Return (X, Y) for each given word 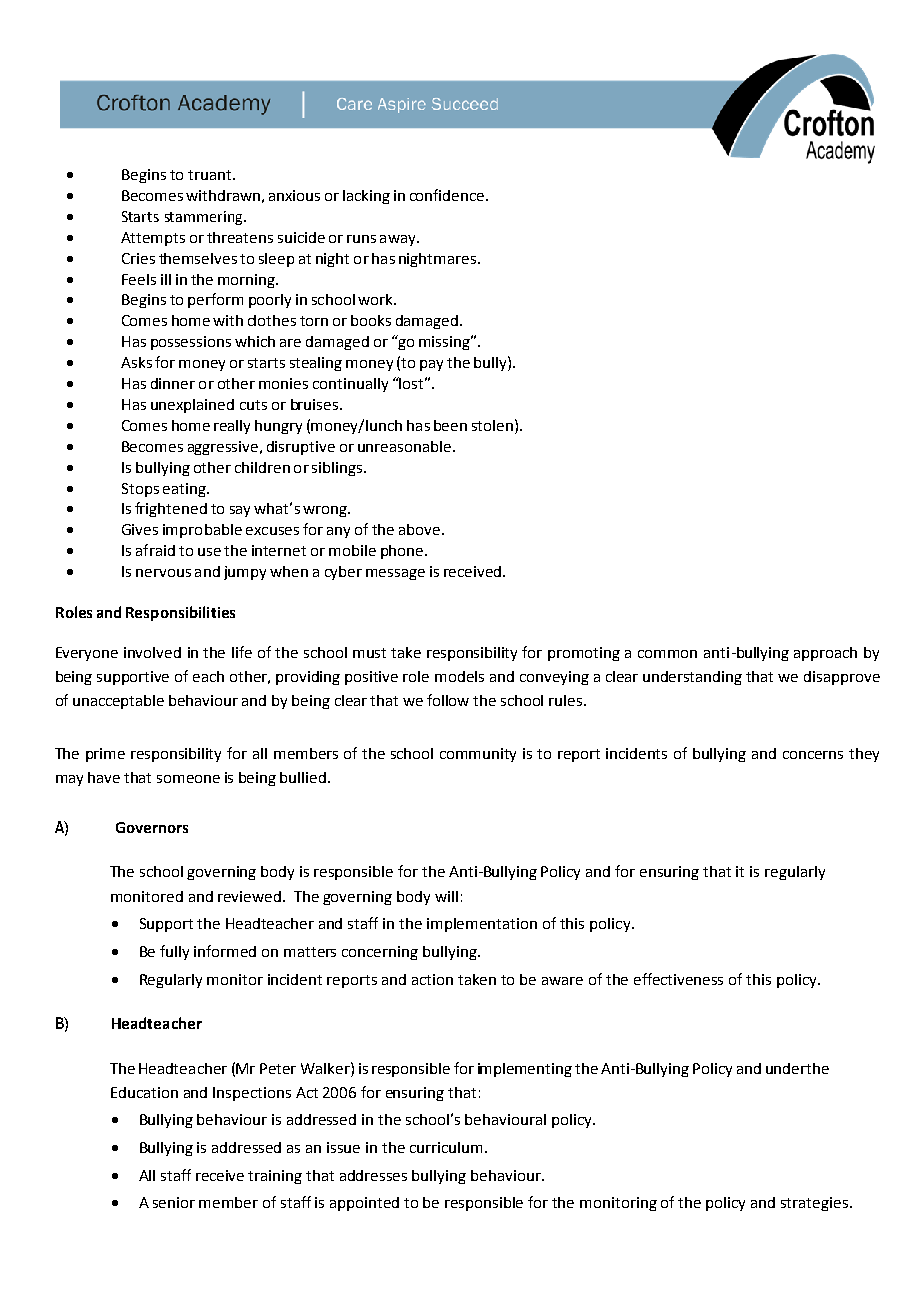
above (419, 529)
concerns (813, 755)
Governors (152, 827)
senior (174, 1202)
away (399, 240)
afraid (155, 550)
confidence (448, 195)
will (446, 896)
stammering (205, 218)
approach (825, 654)
